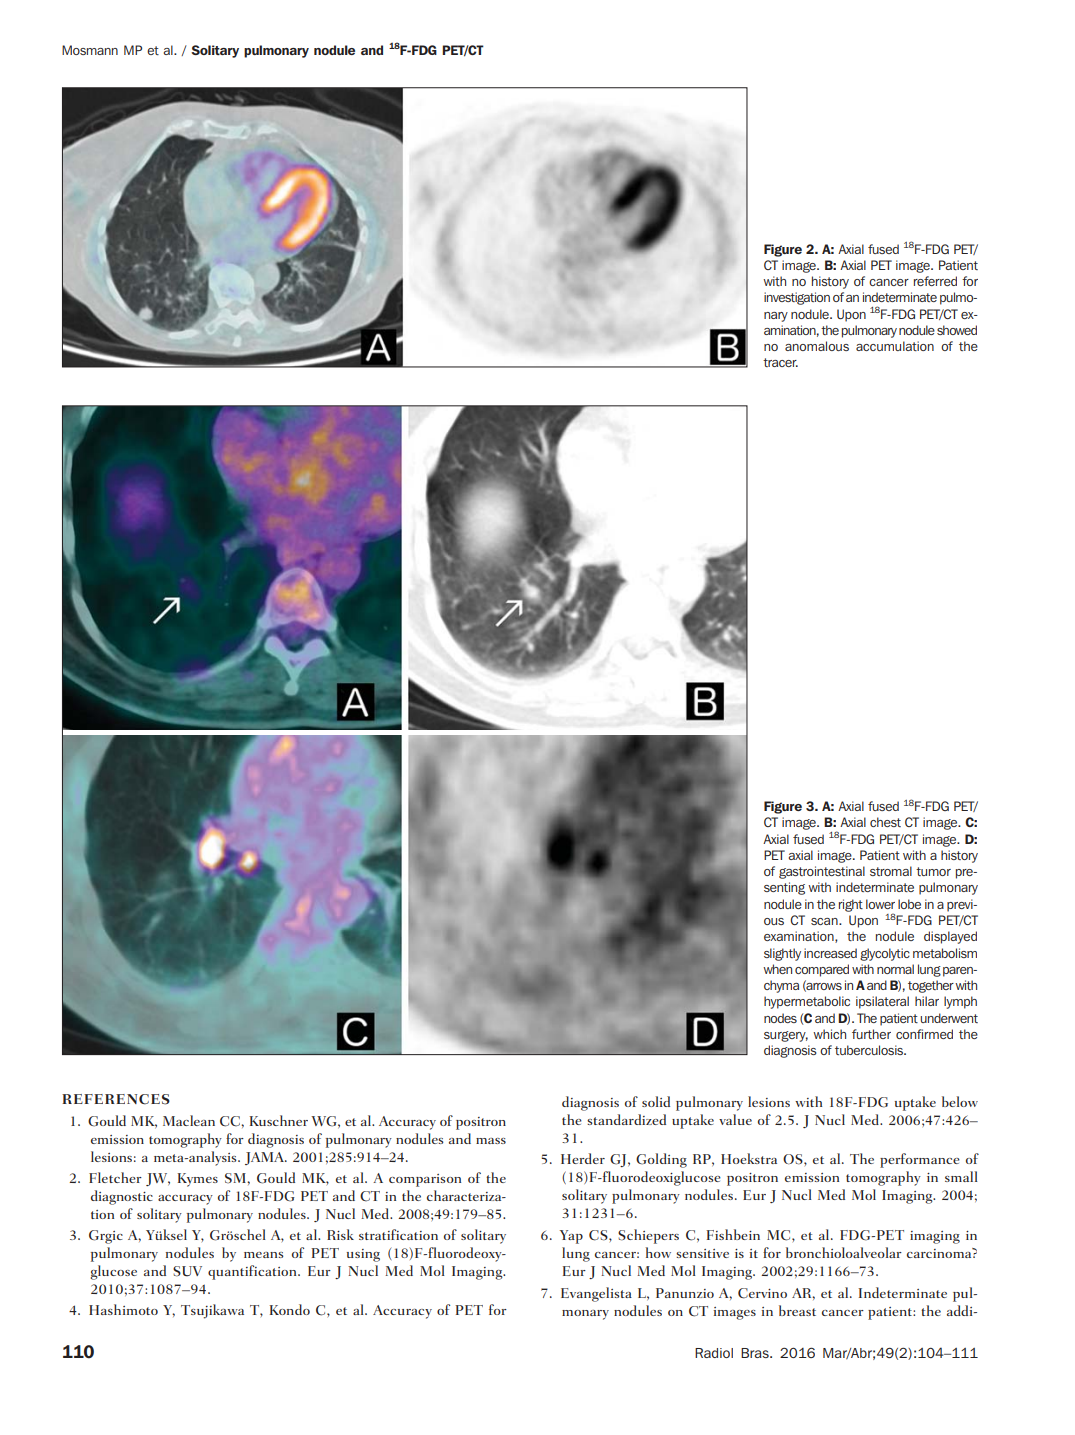 This document has height=1435, width=1075. Describe the element at coordinates (290, 1309) in the document. I see `Kondo` at that location.
